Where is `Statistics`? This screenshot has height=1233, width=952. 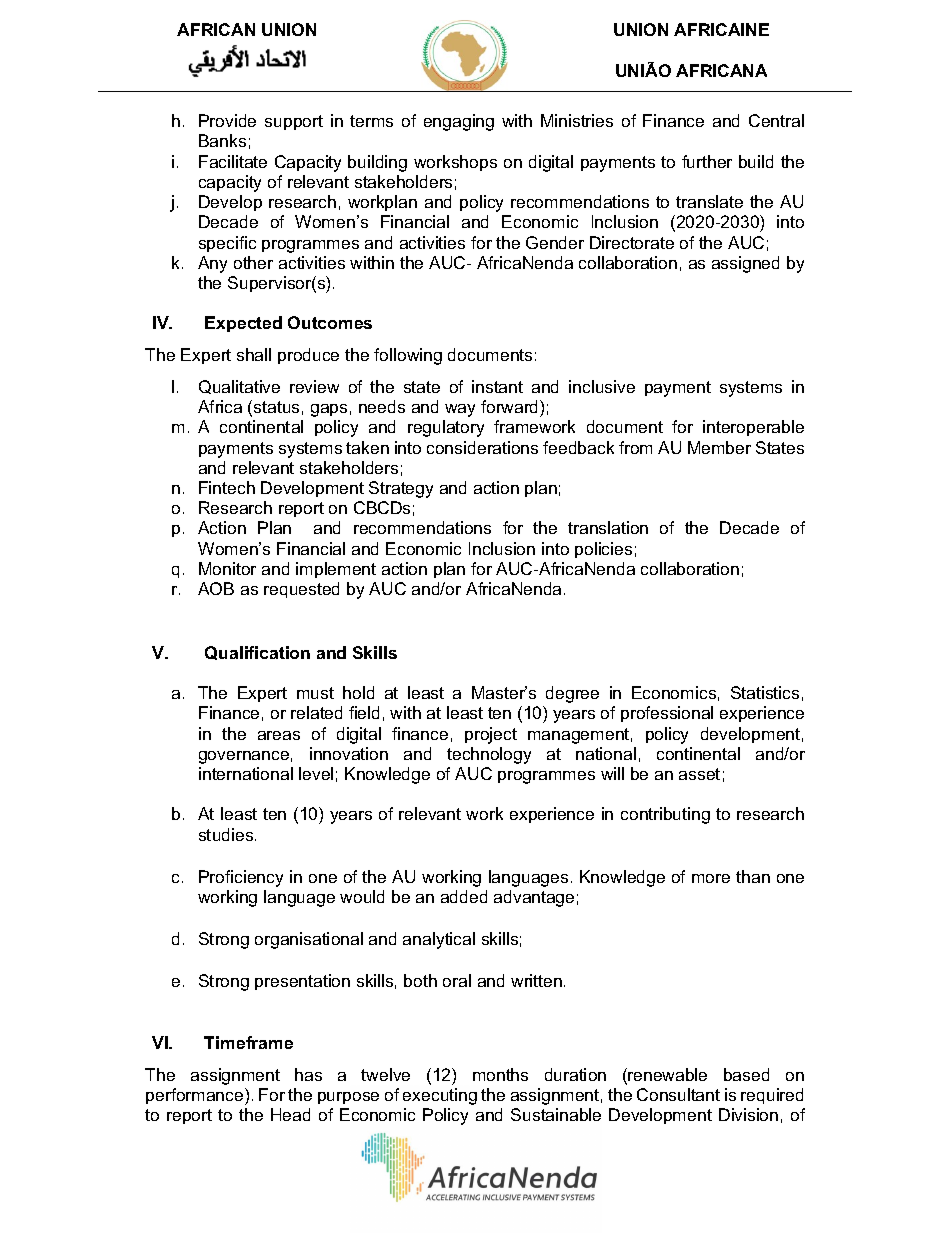 Statistics is located at coordinates (765, 692).
